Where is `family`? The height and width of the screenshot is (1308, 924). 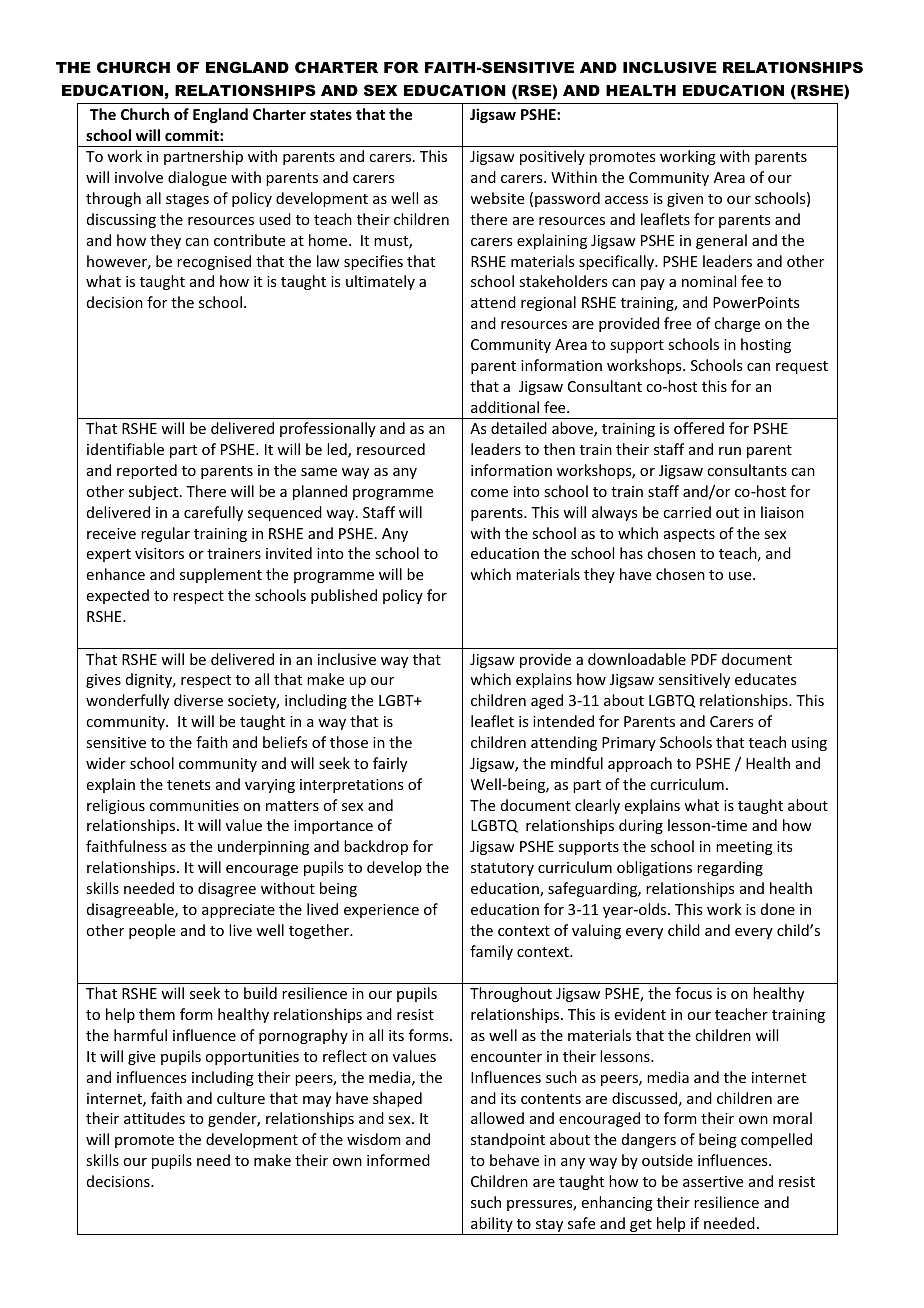 family is located at coordinates (491, 952).
